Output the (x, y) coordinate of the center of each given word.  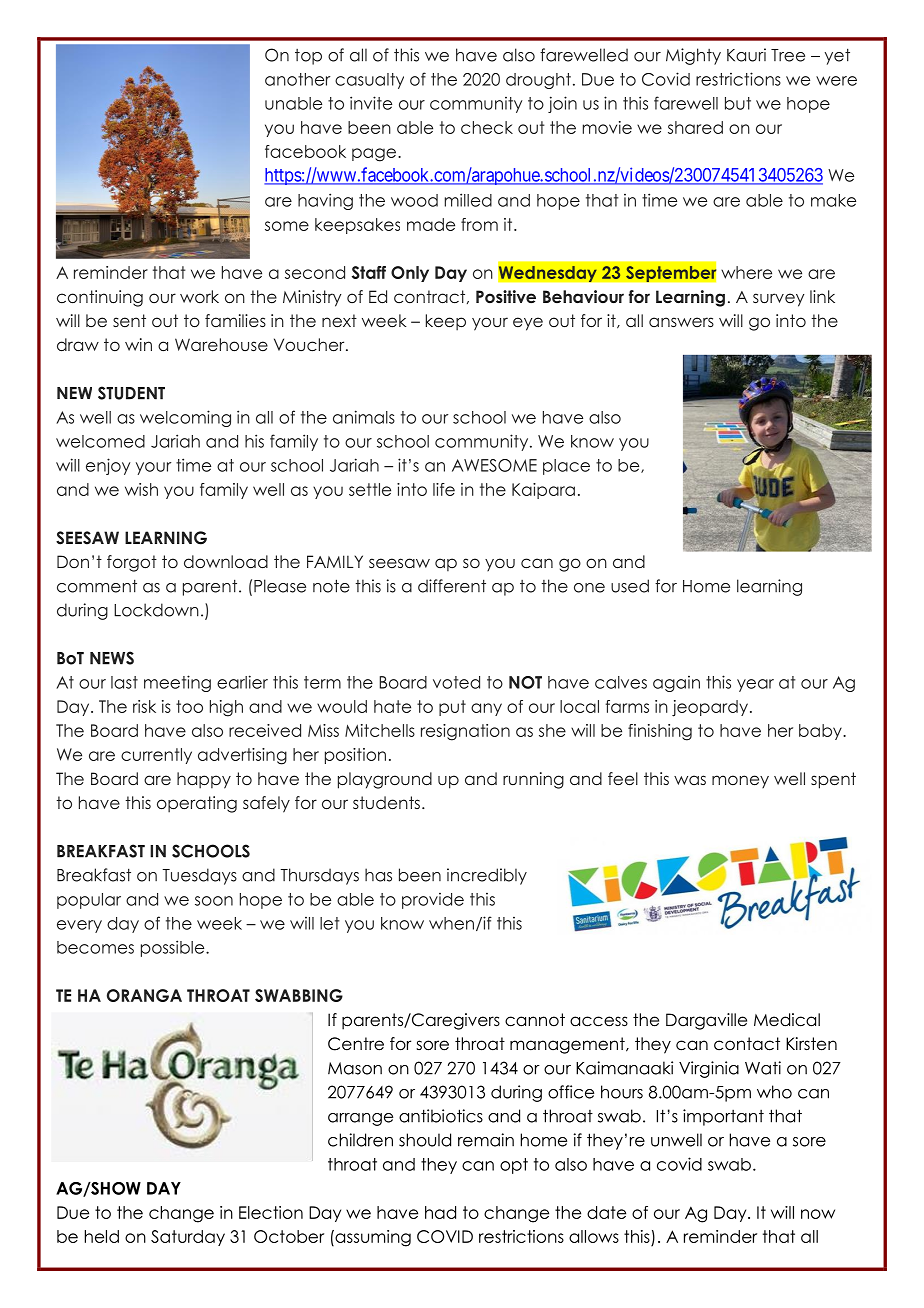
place (566, 467)
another (297, 79)
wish (141, 489)
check (487, 127)
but (738, 103)
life (444, 489)
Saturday (188, 1238)
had (440, 1212)
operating (197, 804)
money (740, 781)
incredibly (487, 876)
